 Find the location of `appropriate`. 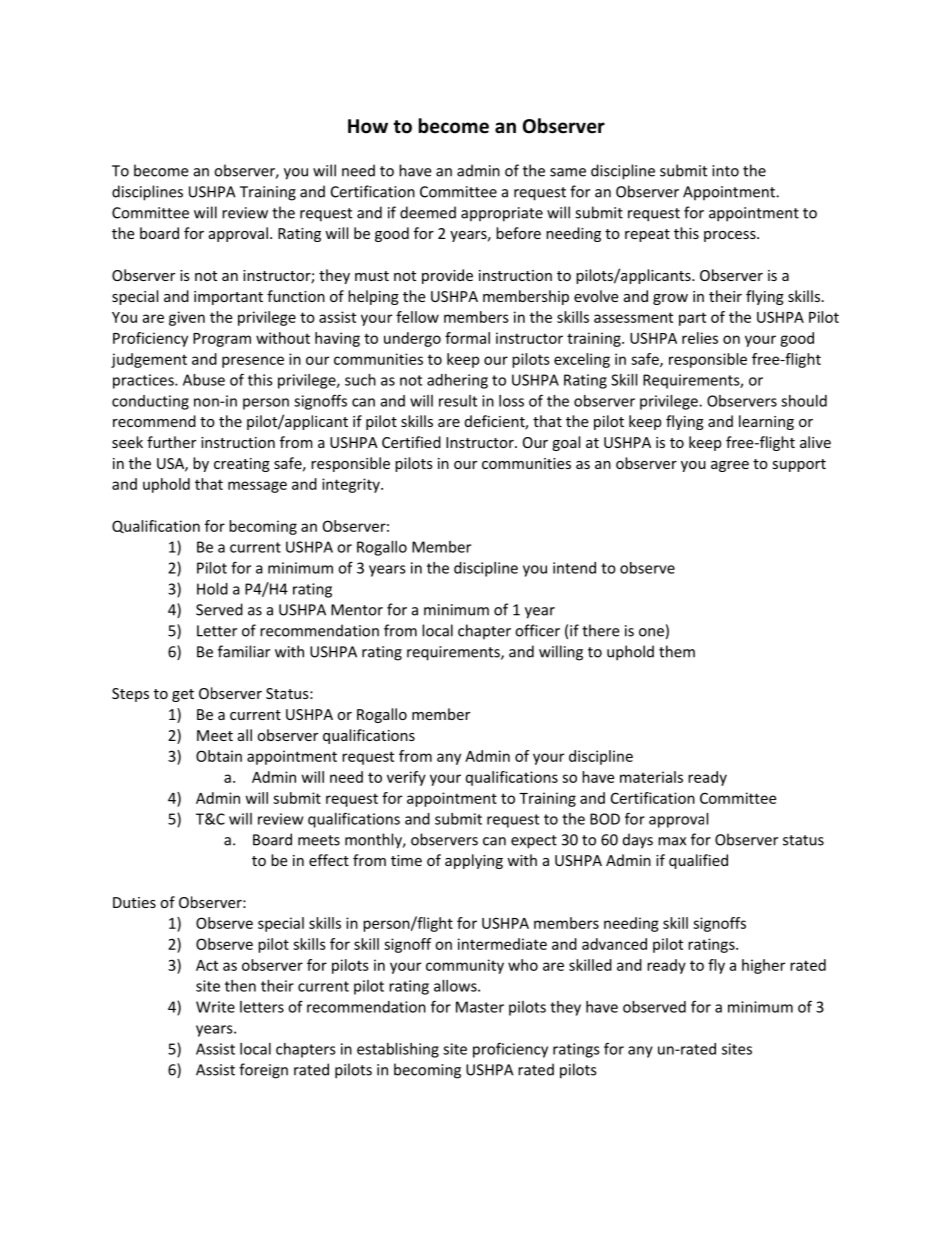

appropriate is located at coordinates (502, 214).
